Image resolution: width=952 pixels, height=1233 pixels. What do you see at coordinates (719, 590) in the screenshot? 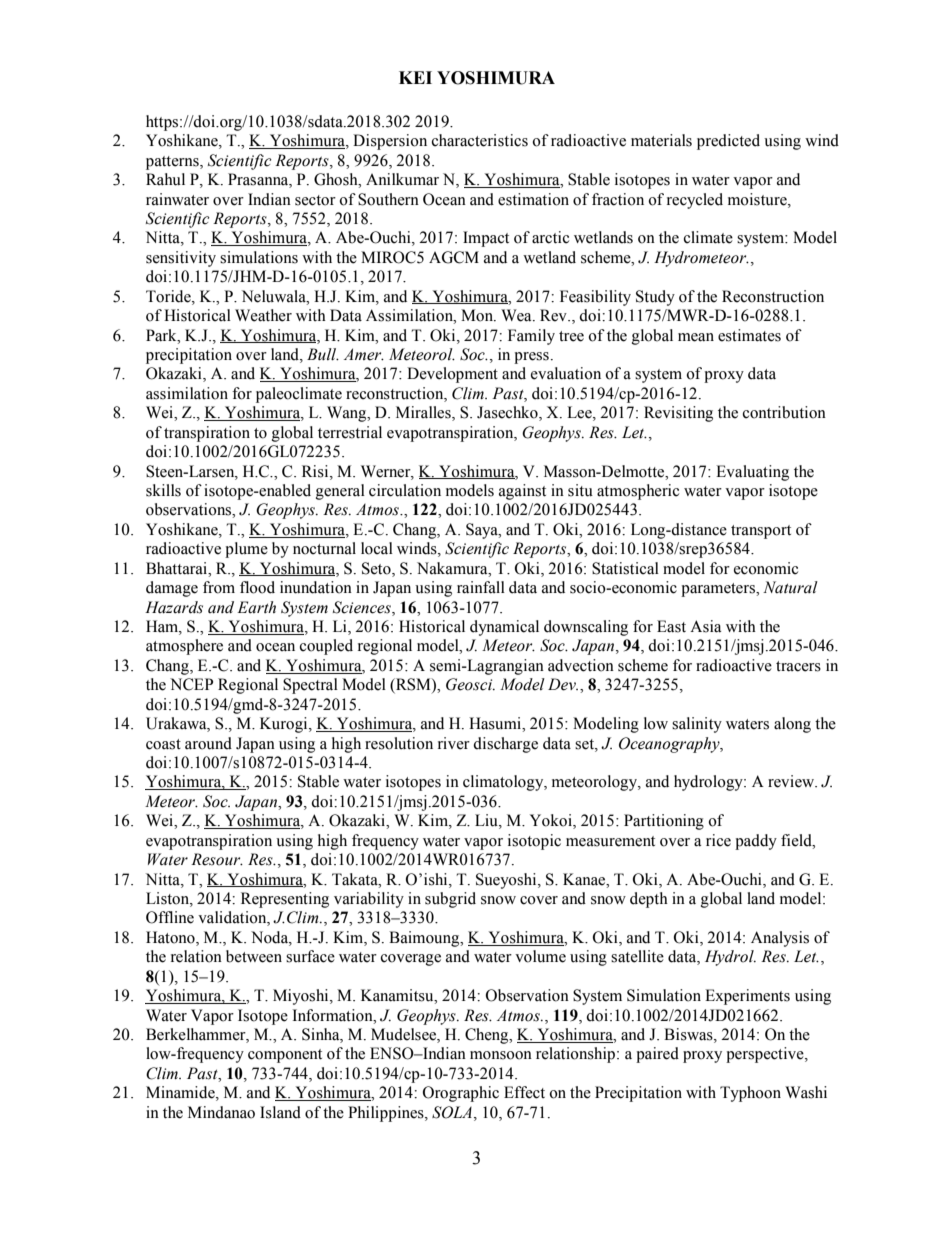
I see `parameters` at bounding box center [719, 590].
